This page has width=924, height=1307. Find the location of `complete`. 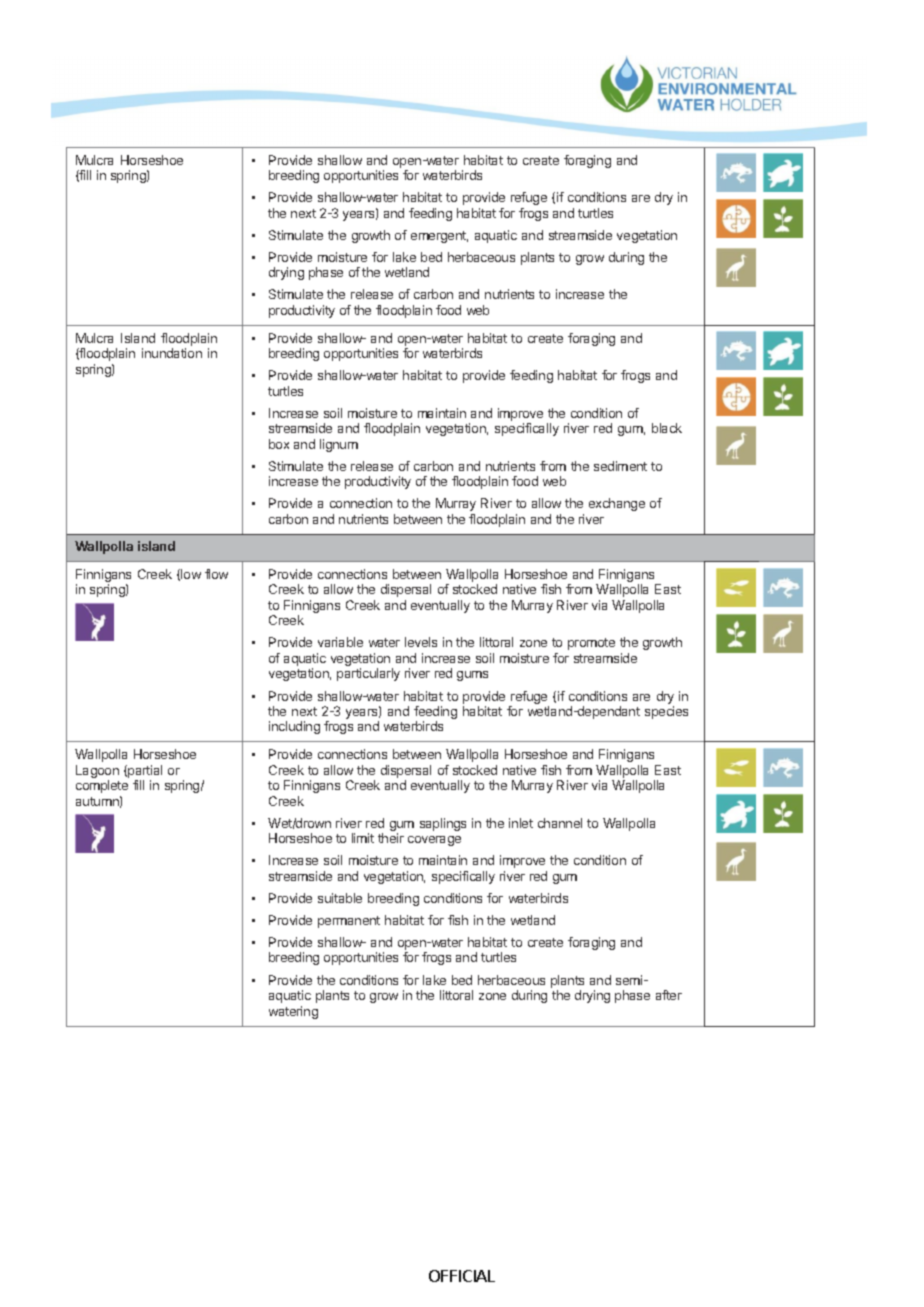

complete is located at coordinates (102, 786).
